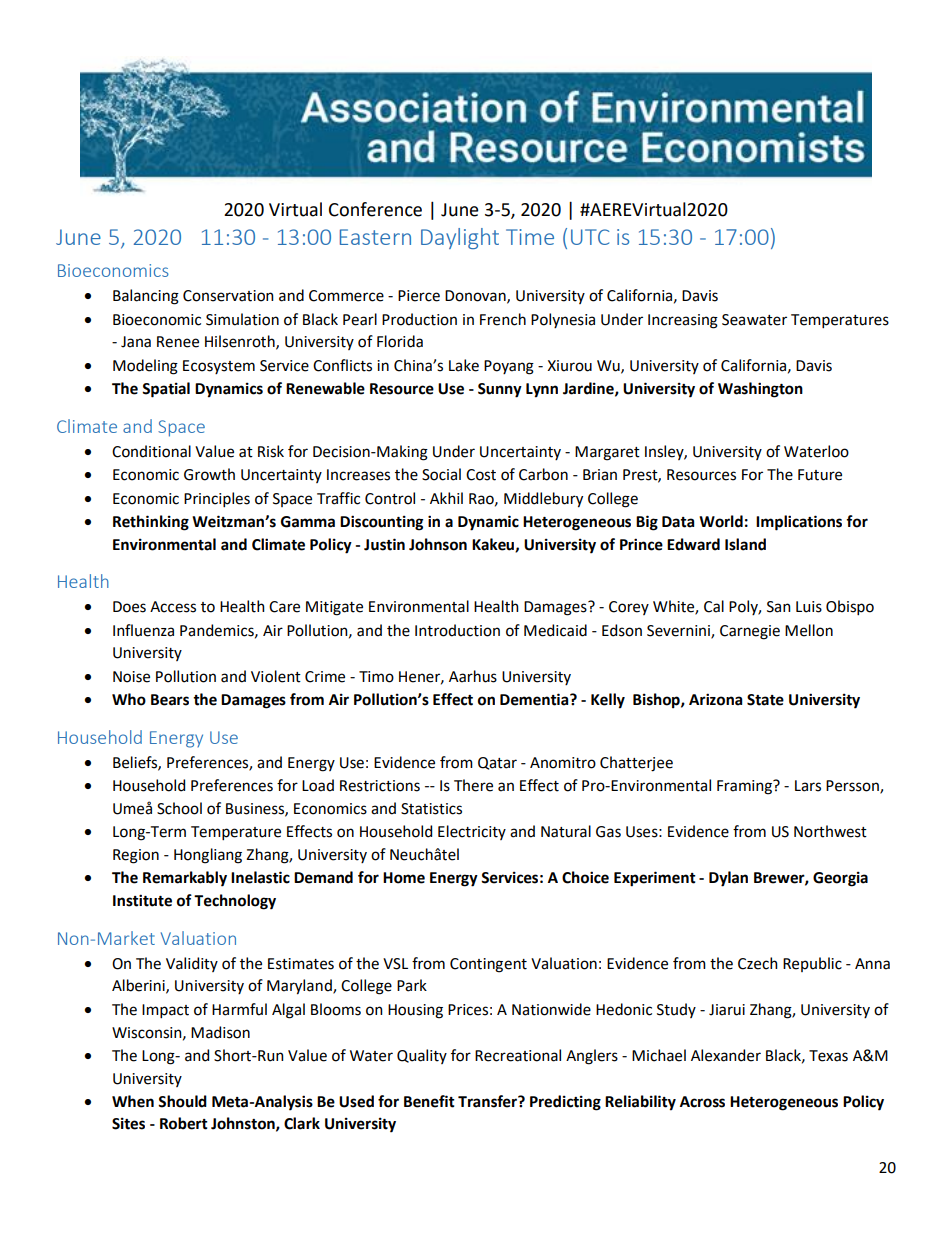  What do you see at coordinates (488, 1101) in the image?
I see `Transfer` at bounding box center [488, 1101].
